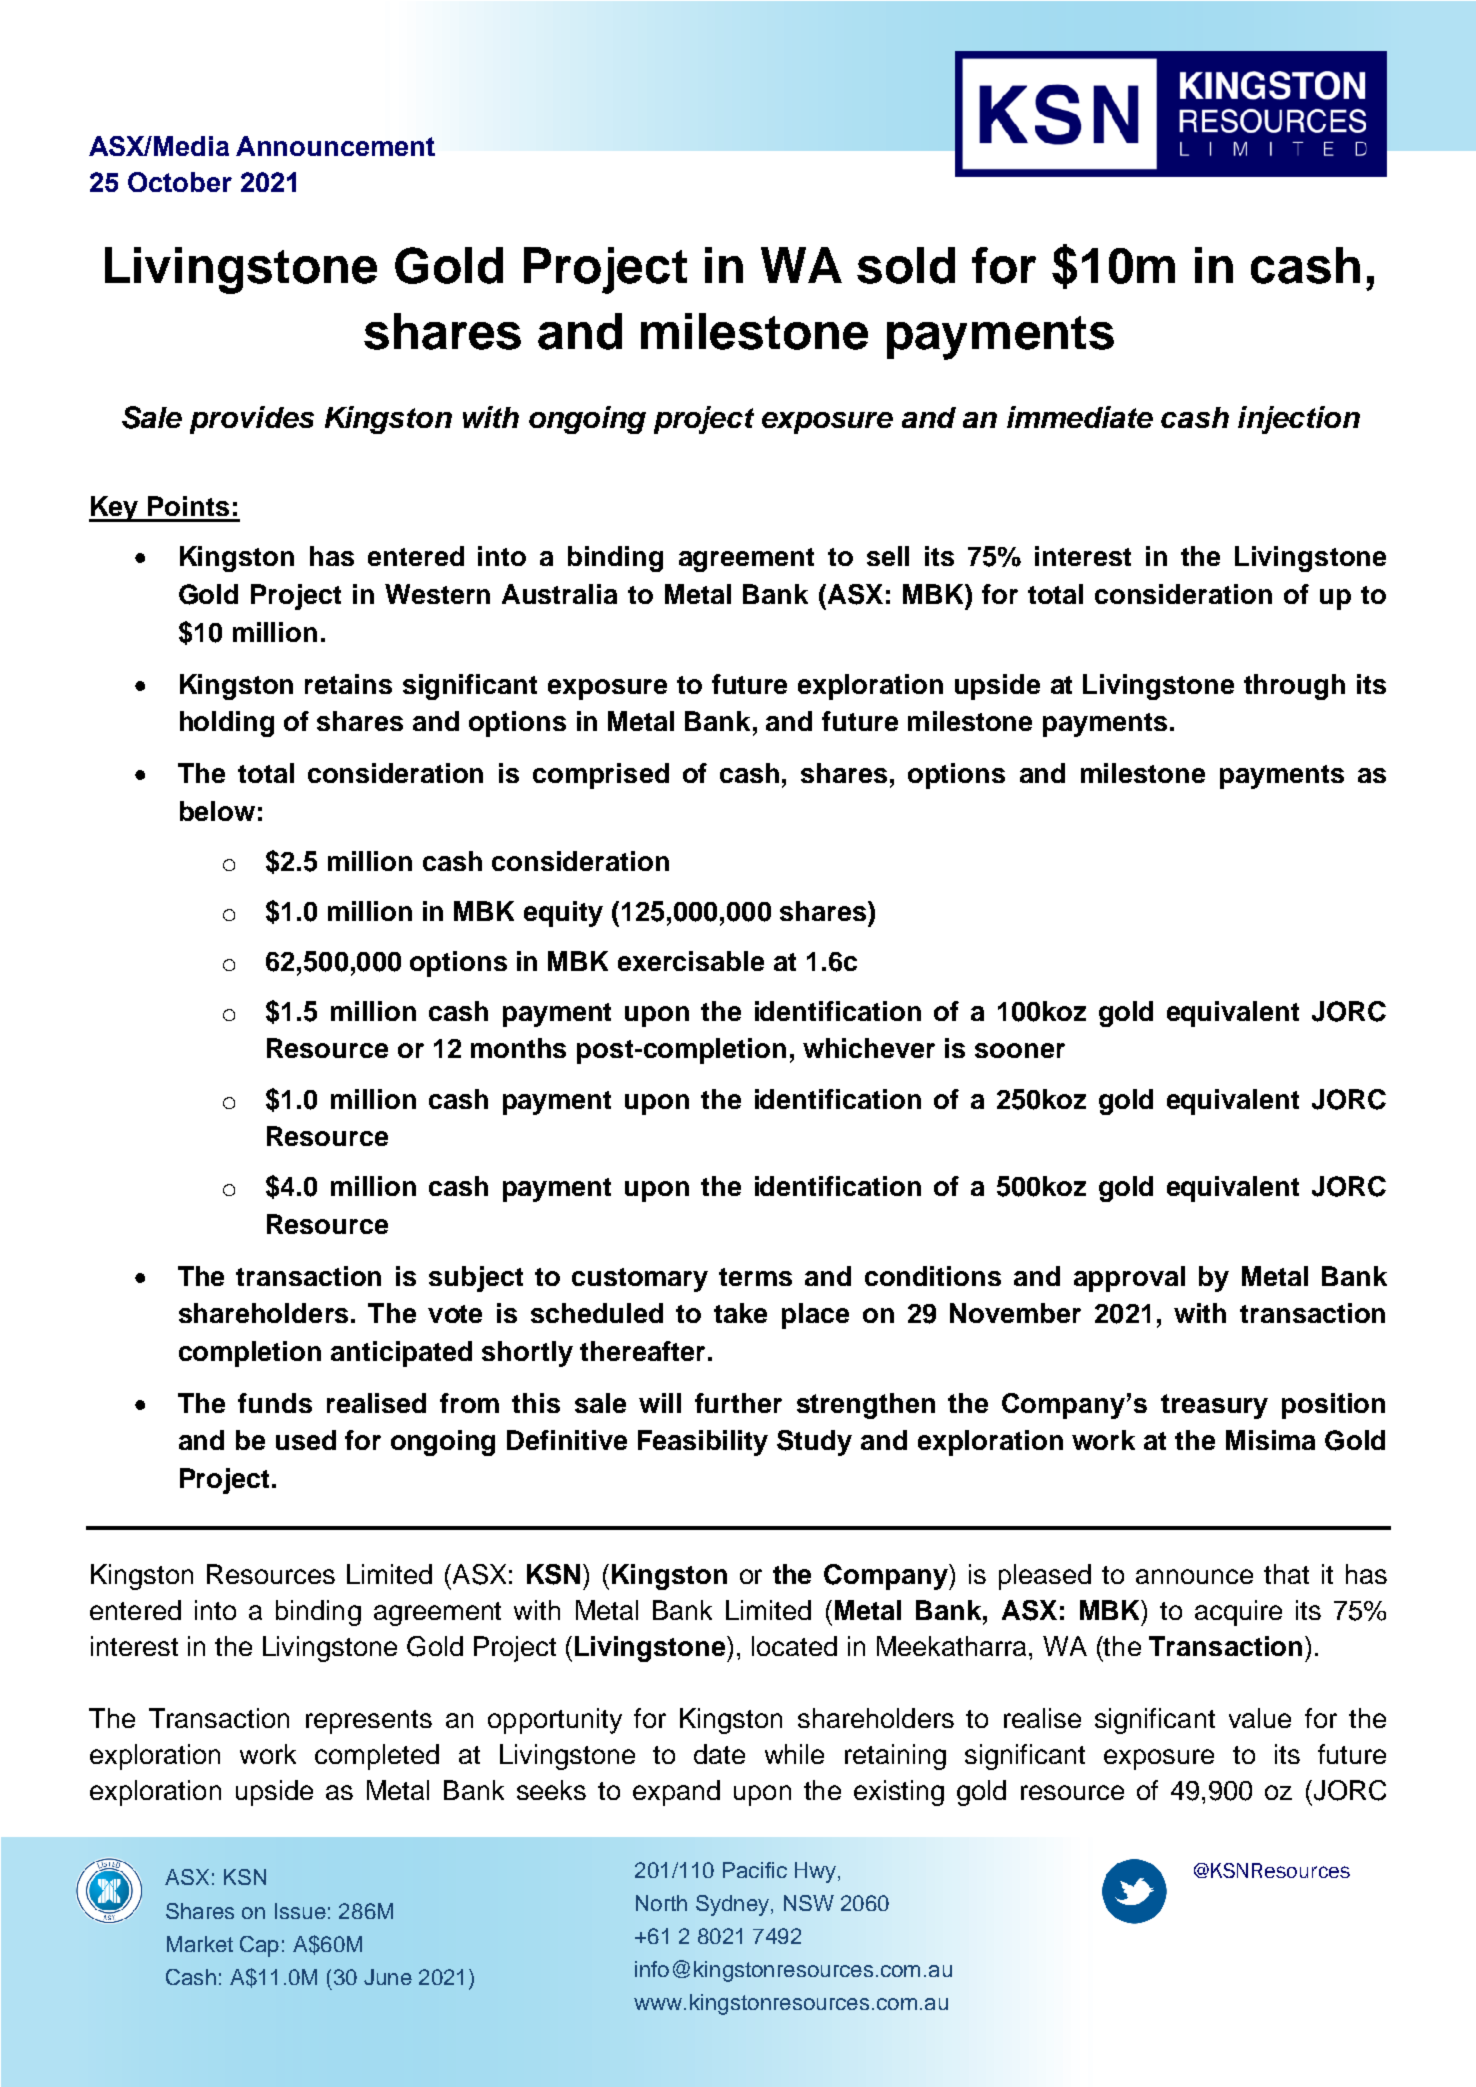  I want to click on Cap, so click(259, 1946).
